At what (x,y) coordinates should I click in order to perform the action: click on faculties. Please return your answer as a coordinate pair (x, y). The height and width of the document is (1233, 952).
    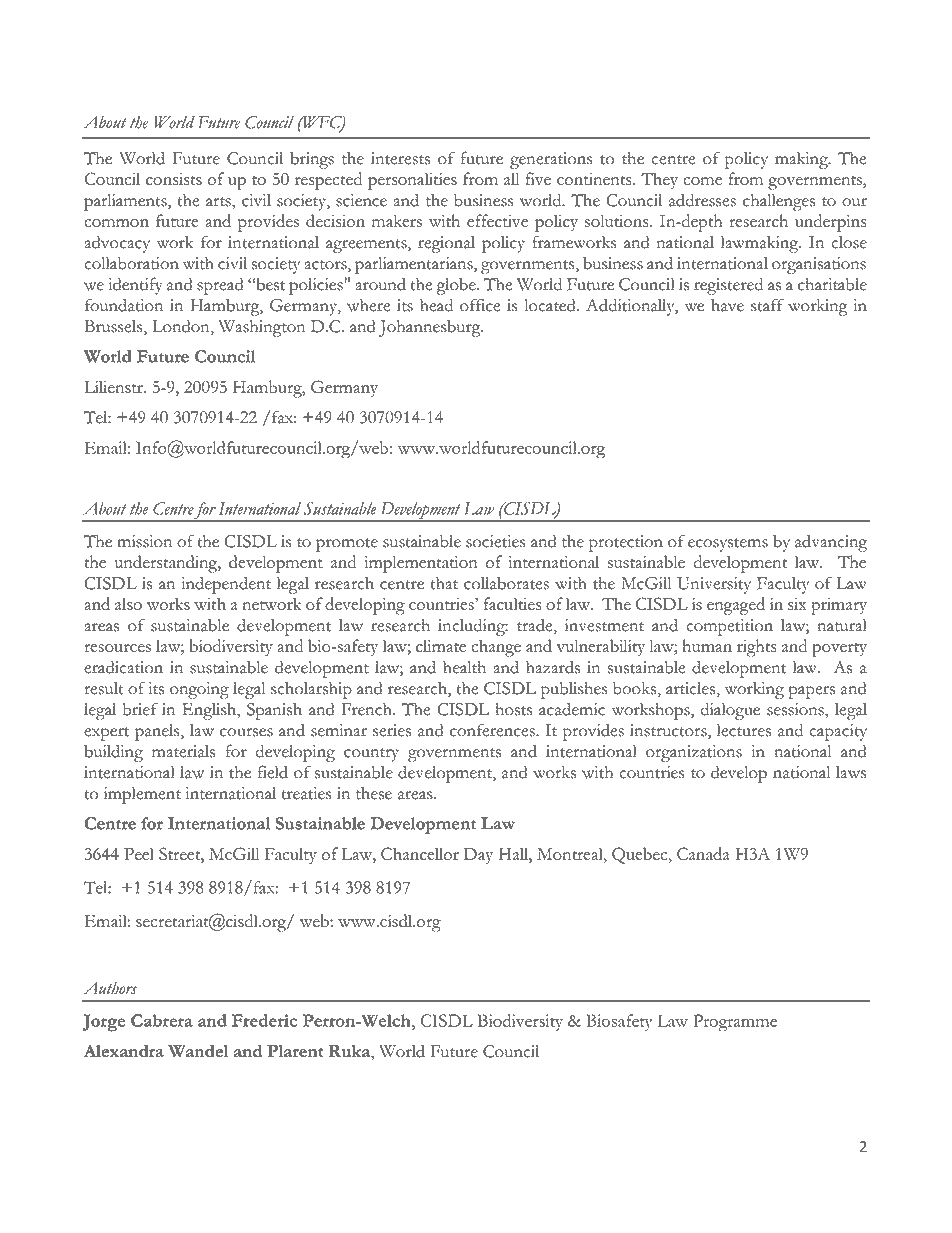
    Looking at the image, I should click on (513, 603).
